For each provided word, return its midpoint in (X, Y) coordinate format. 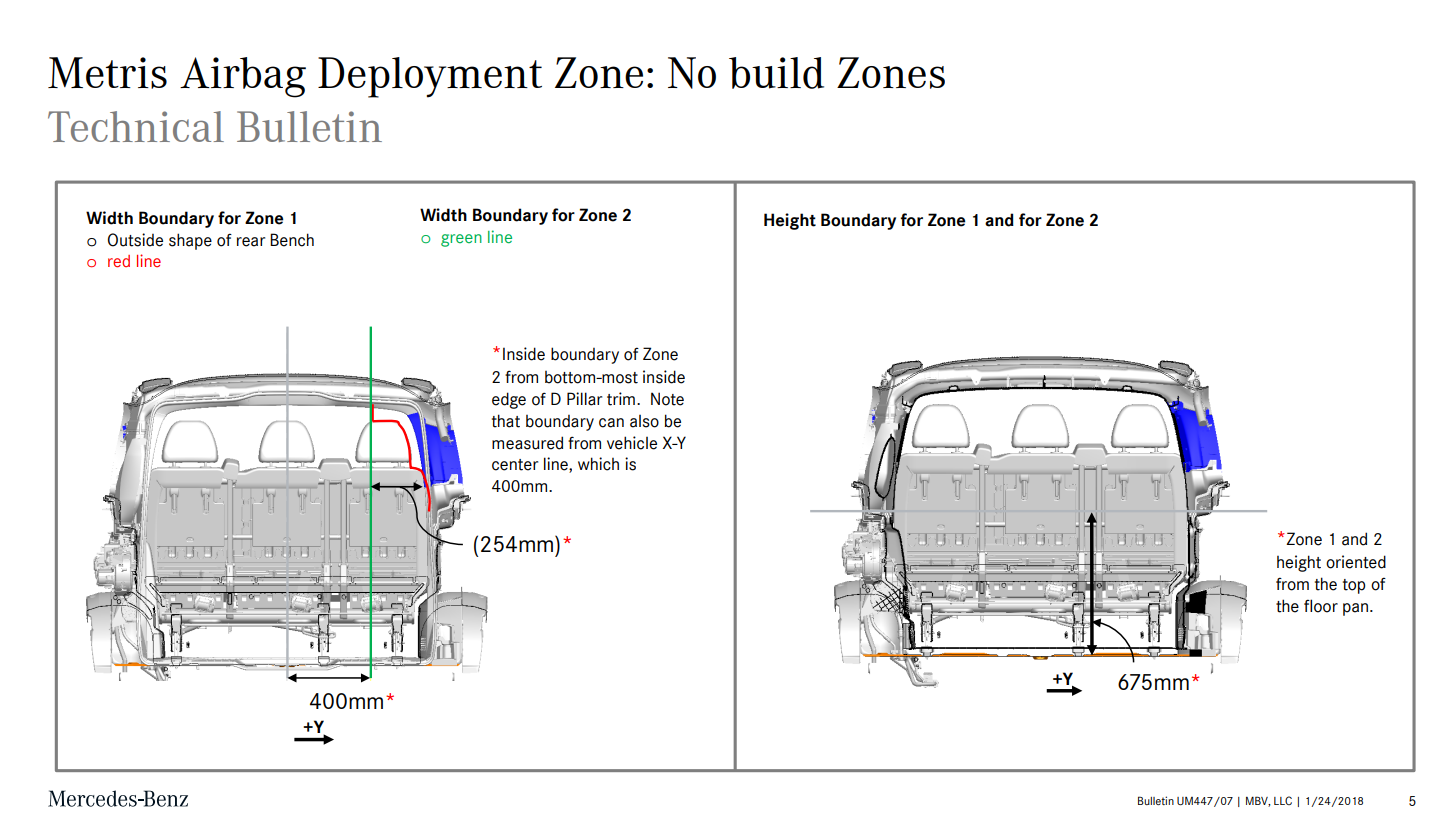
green (461, 240)
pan (1355, 609)
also (644, 421)
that (506, 421)
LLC (1283, 800)
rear (251, 242)
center (515, 465)
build (776, 73)
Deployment (430, 77)
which (598, 464)
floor (1321, 606)
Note (667, 399)
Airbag (243, 77)
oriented (1356, 562)
